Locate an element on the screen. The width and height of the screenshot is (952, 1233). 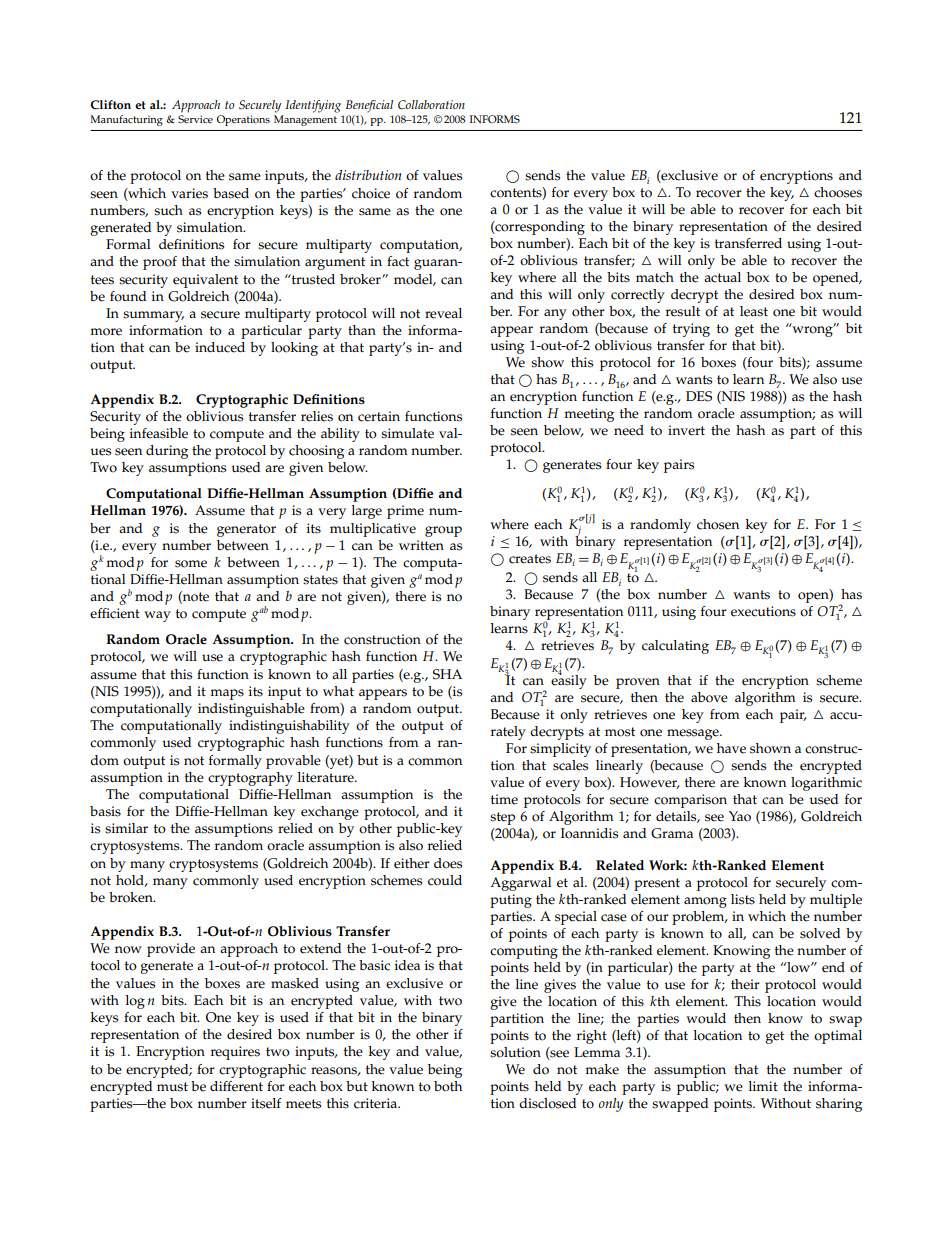
induced is located at coordinates (220, 347).
